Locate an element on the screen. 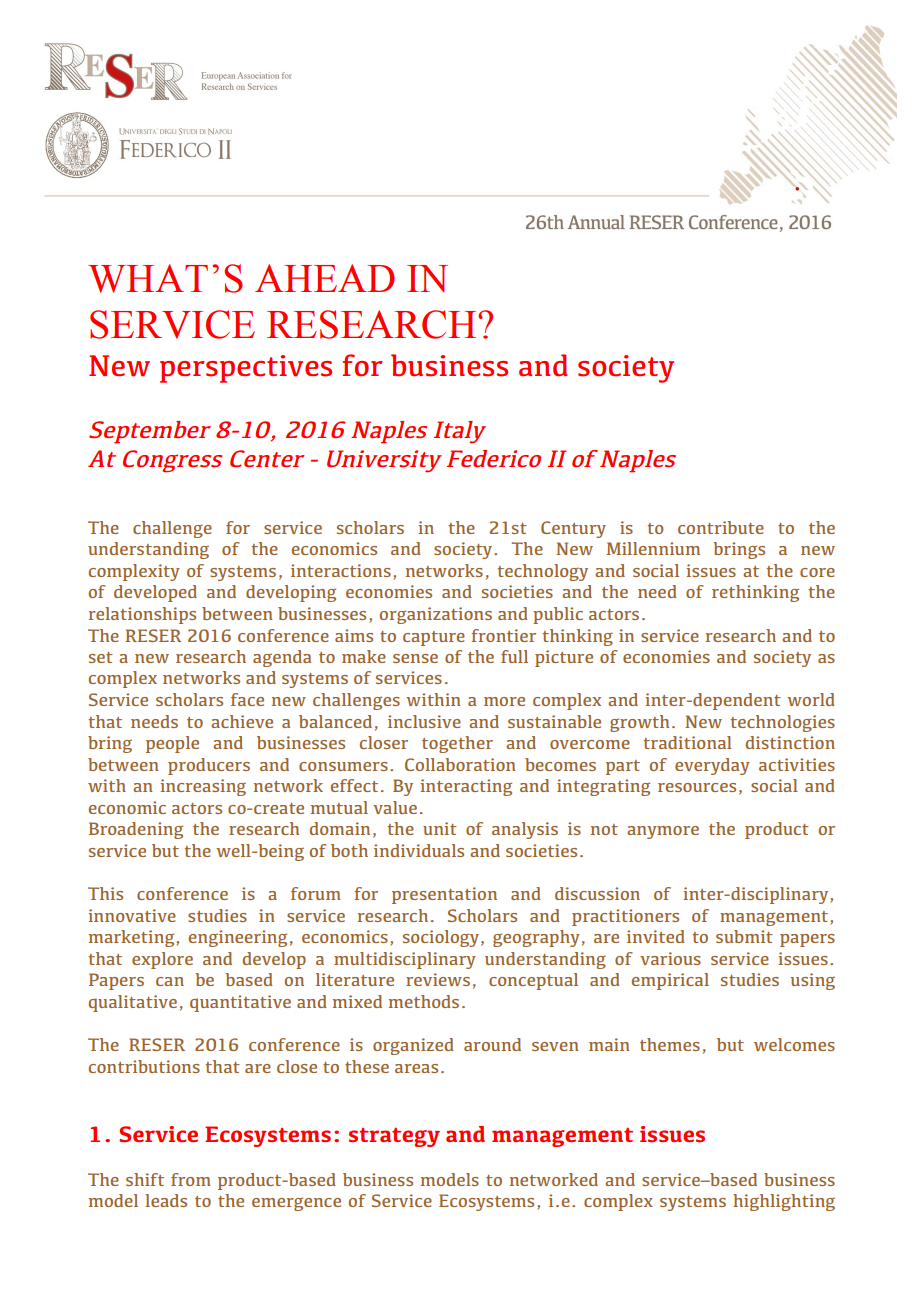 The image size is (924, 1308). people is located at coordinates (172, 744).
